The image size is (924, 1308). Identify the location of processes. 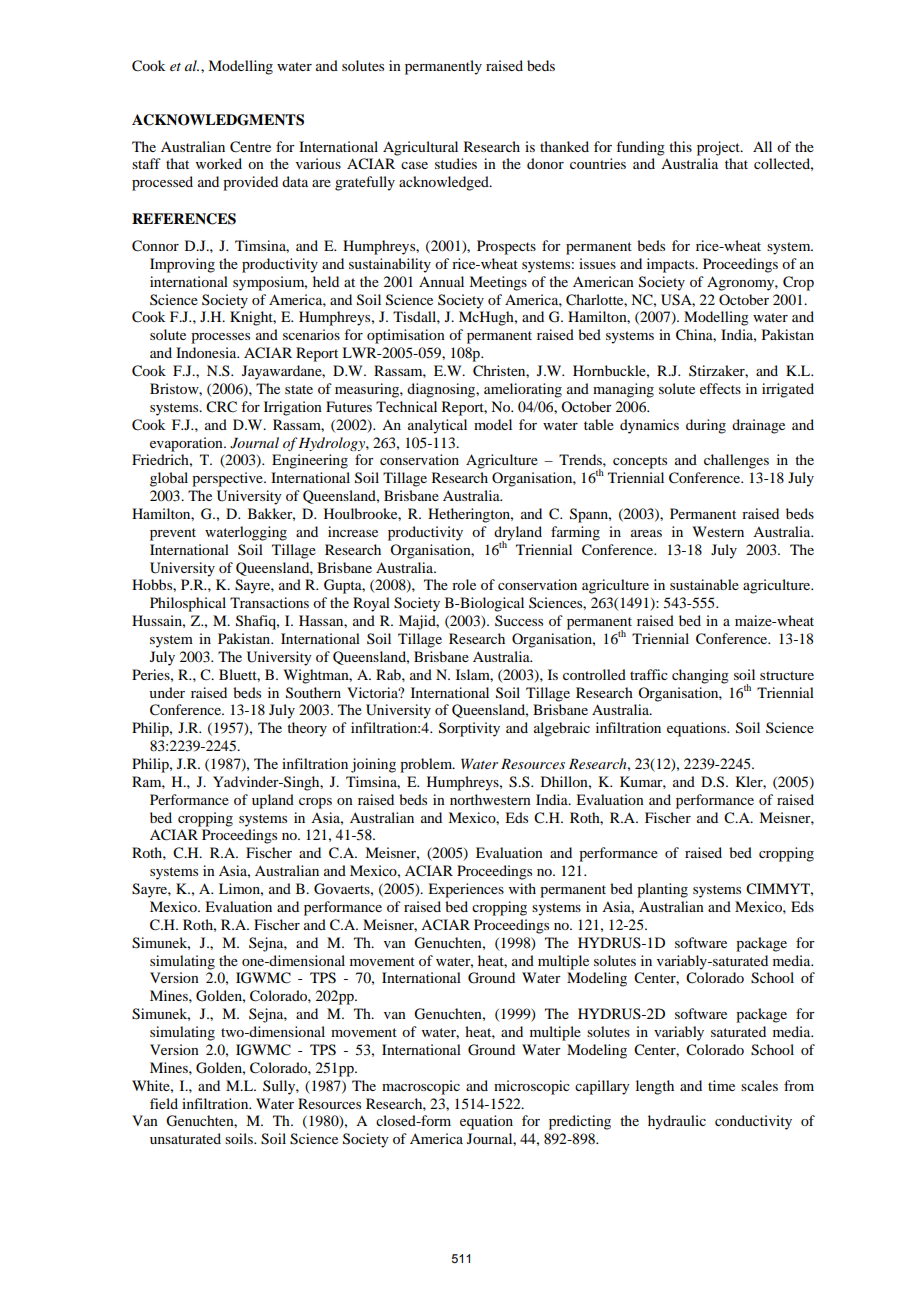
(220, 338).
